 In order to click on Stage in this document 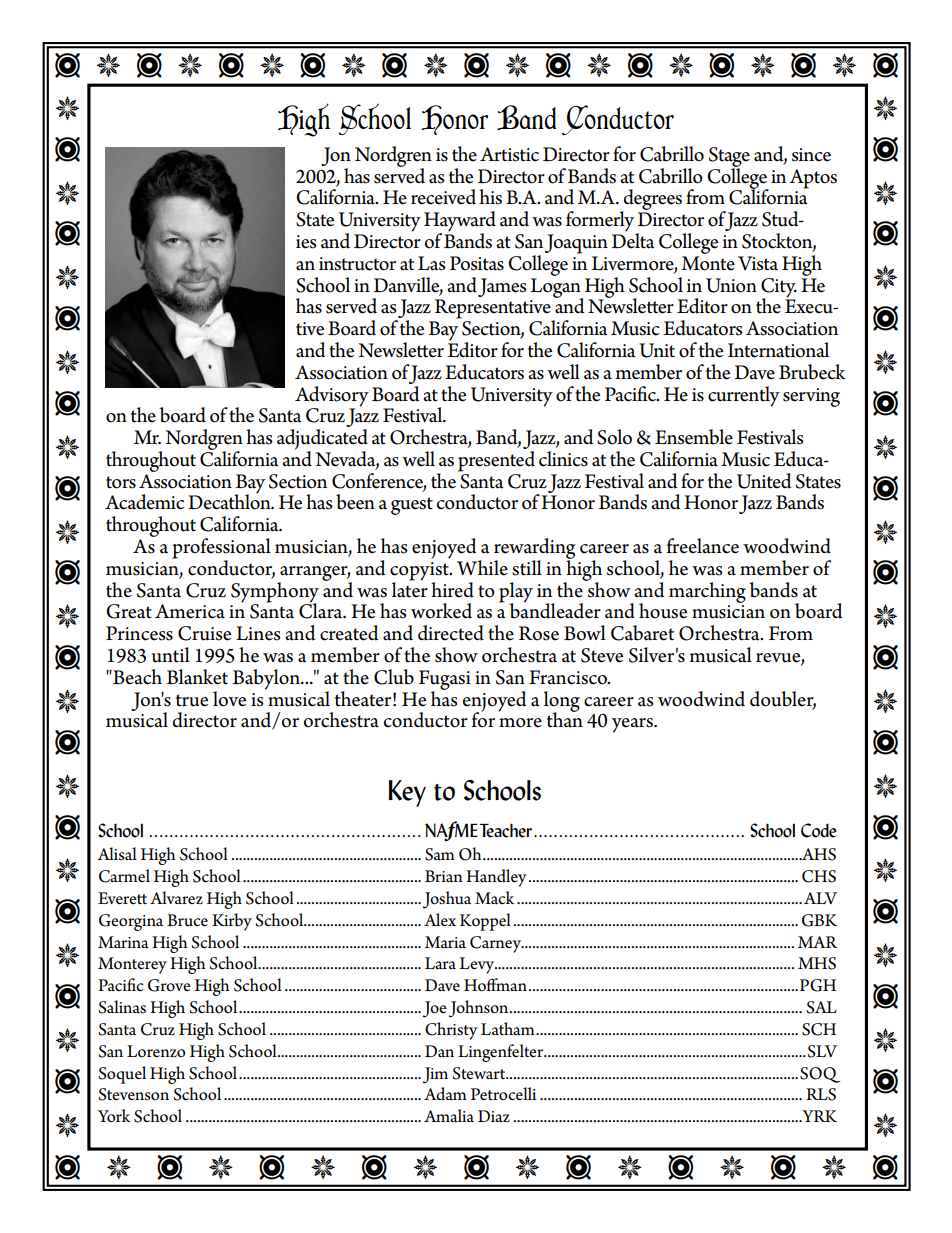, I will do `click(729, 158)`.
